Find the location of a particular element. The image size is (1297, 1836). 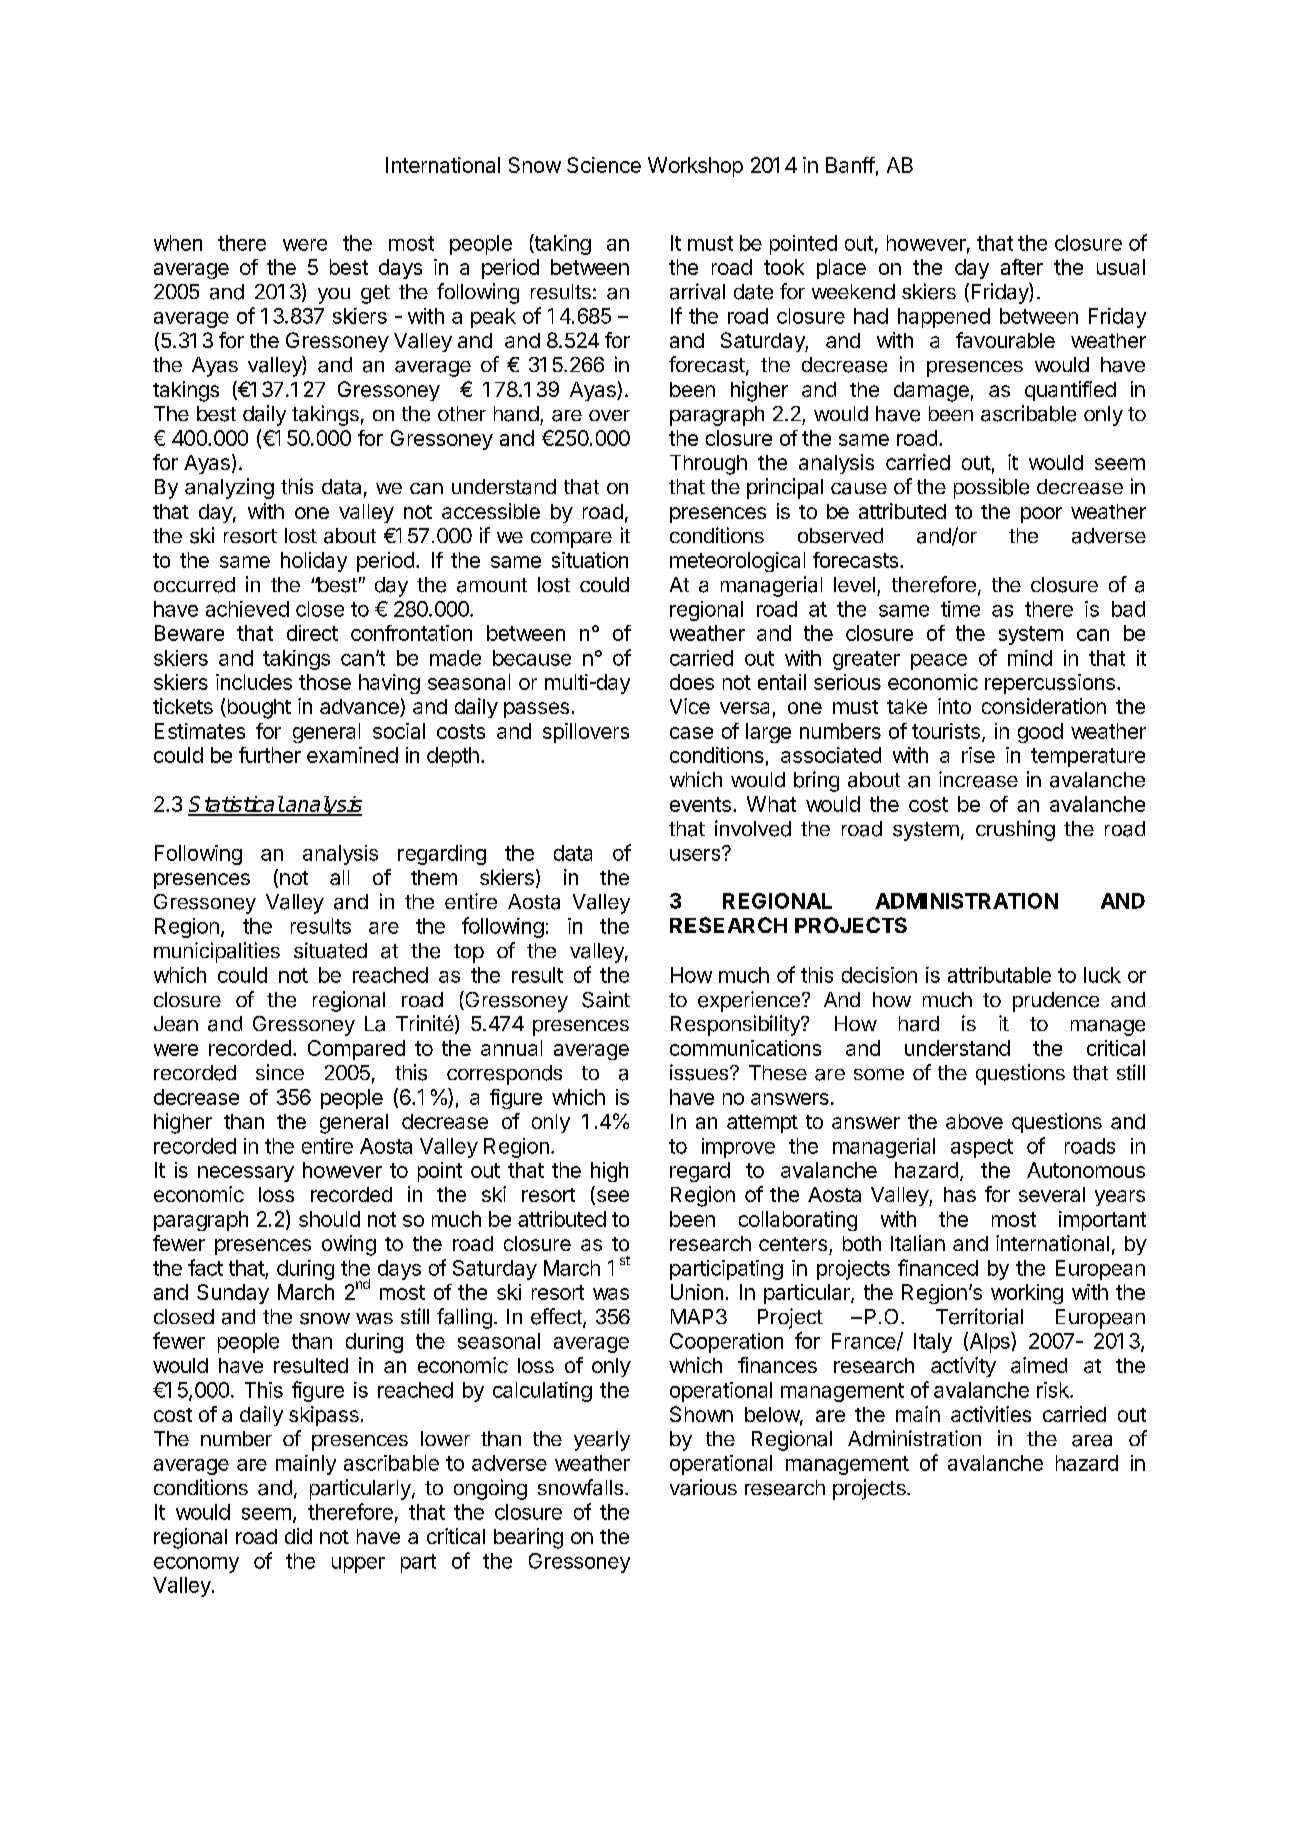

when is located at coordinates (178, 243).
